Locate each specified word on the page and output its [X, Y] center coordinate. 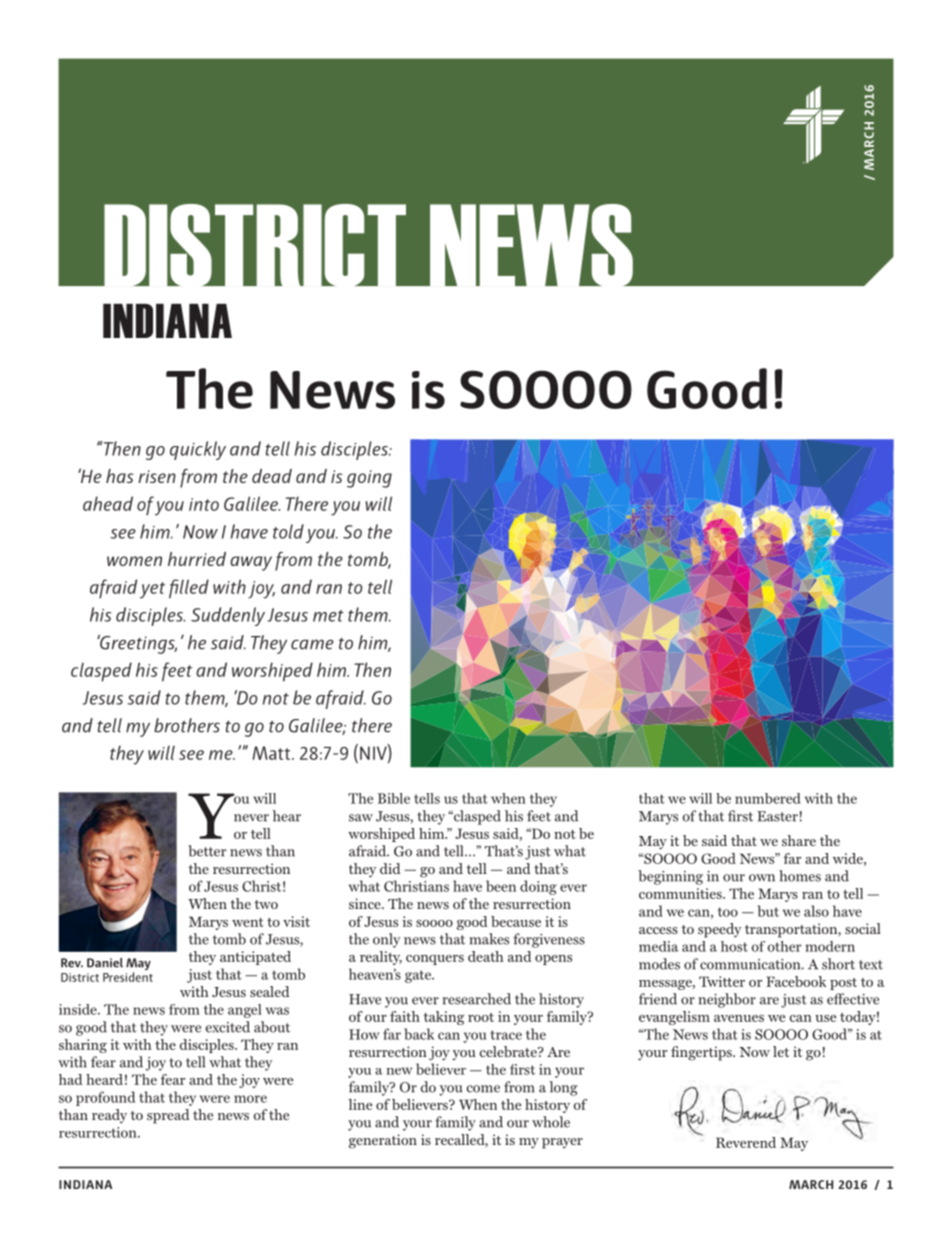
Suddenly [228, 616]
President [128, 977]
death [485, 956]
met [328, 616]
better [207, 851]
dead [272, 476]
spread [168, 1116]
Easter [777, 816]
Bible [394, 798]
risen [157, 476]
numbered [768, 798]
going [369, 479]
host [734, 946]
